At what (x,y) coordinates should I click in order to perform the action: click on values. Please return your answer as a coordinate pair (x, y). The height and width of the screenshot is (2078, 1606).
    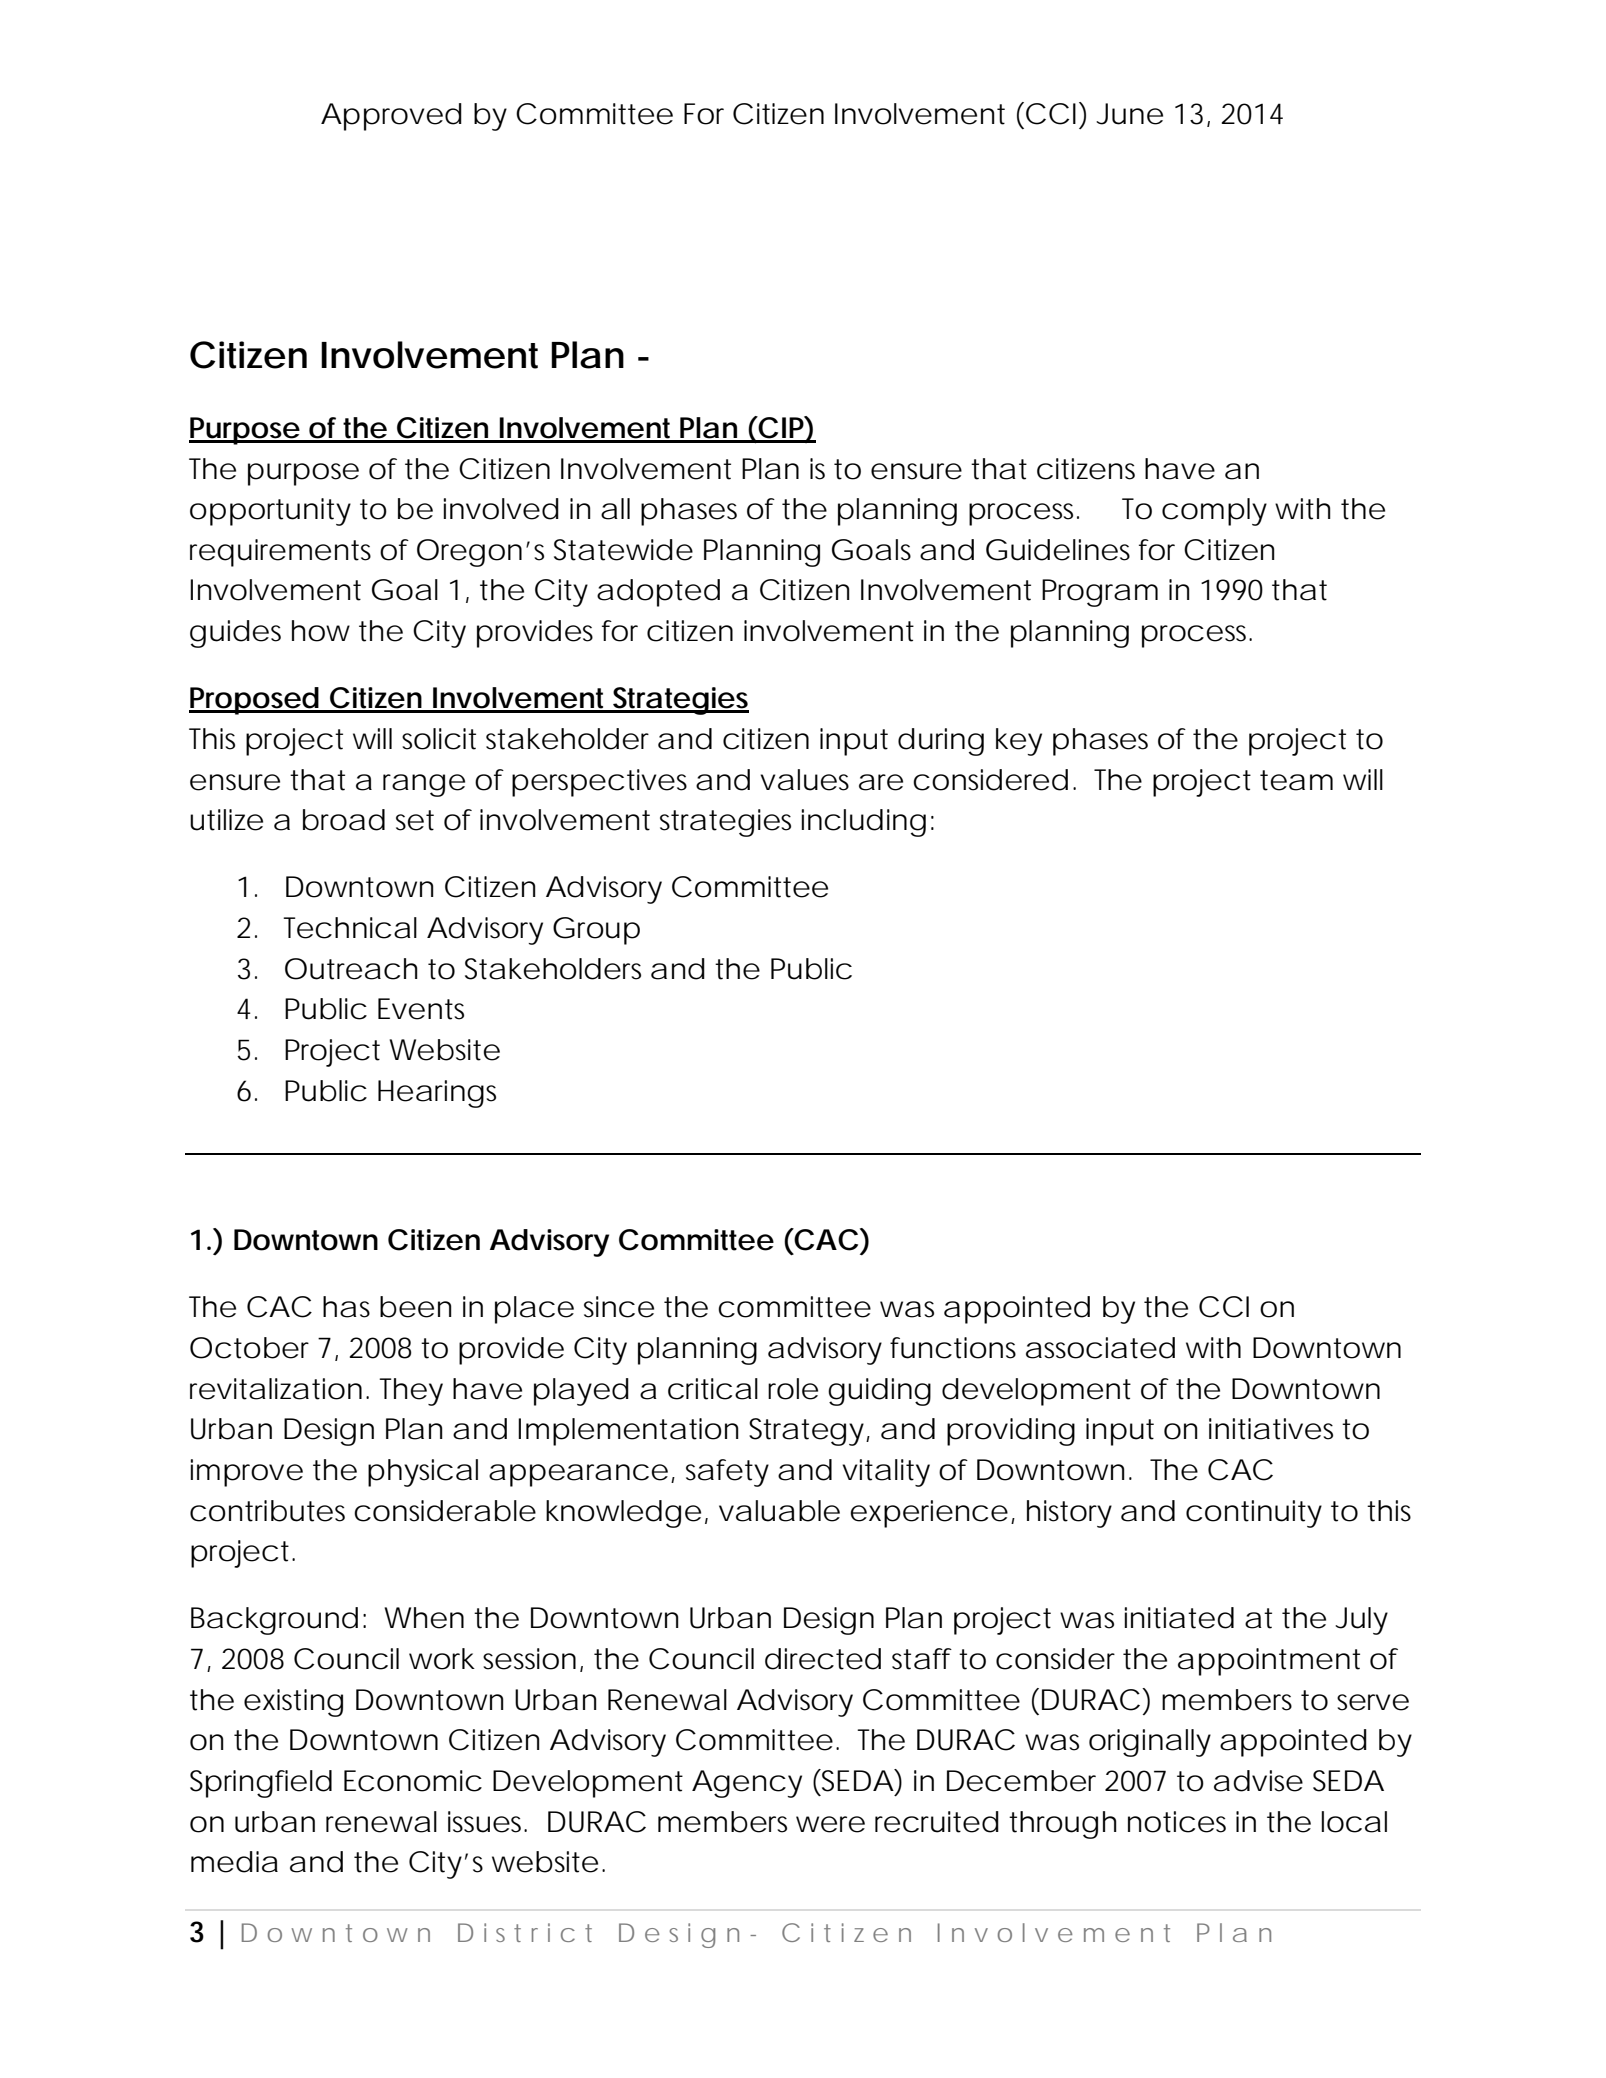
    Looking at the image, I should click on (804, 780).
